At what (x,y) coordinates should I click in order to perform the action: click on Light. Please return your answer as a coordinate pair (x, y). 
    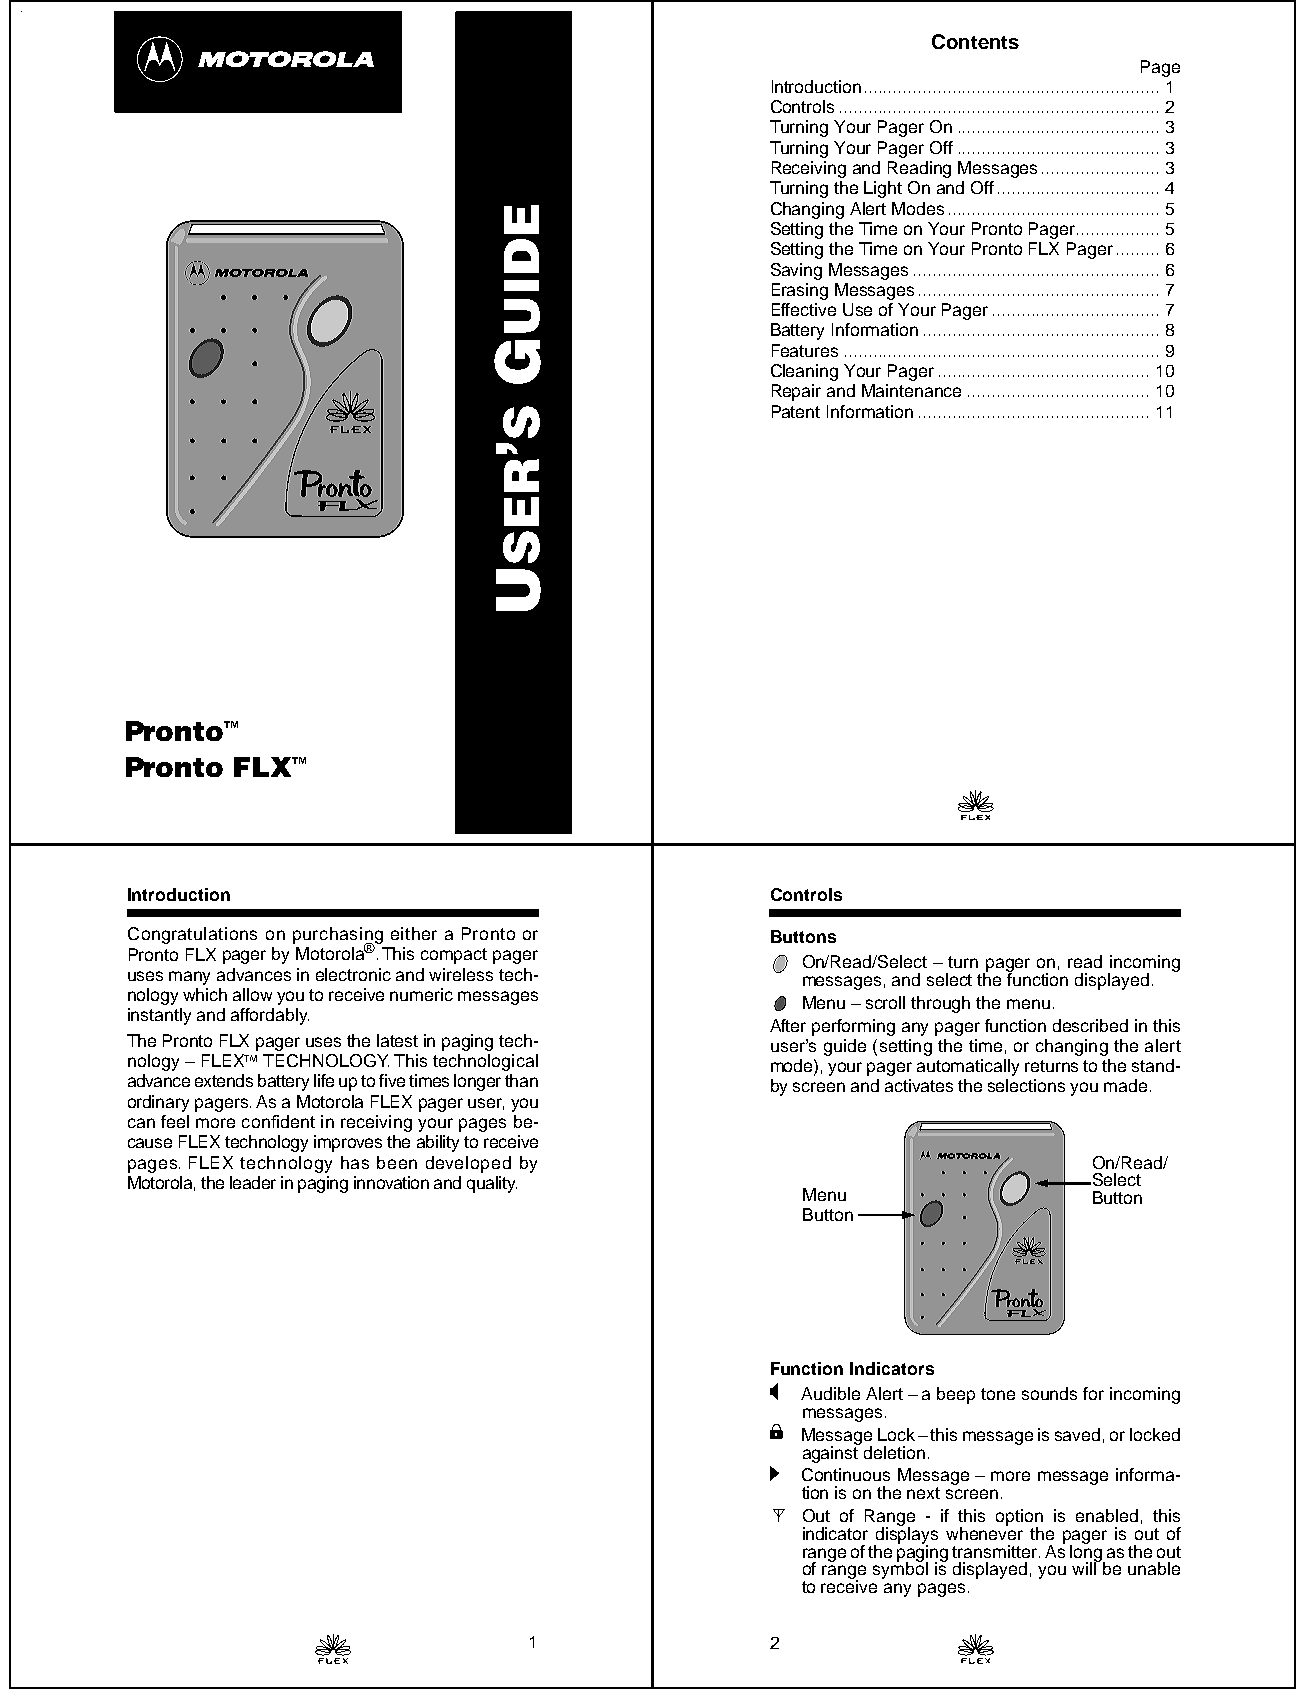
    Looking at the image, I should click on (883, 189).
